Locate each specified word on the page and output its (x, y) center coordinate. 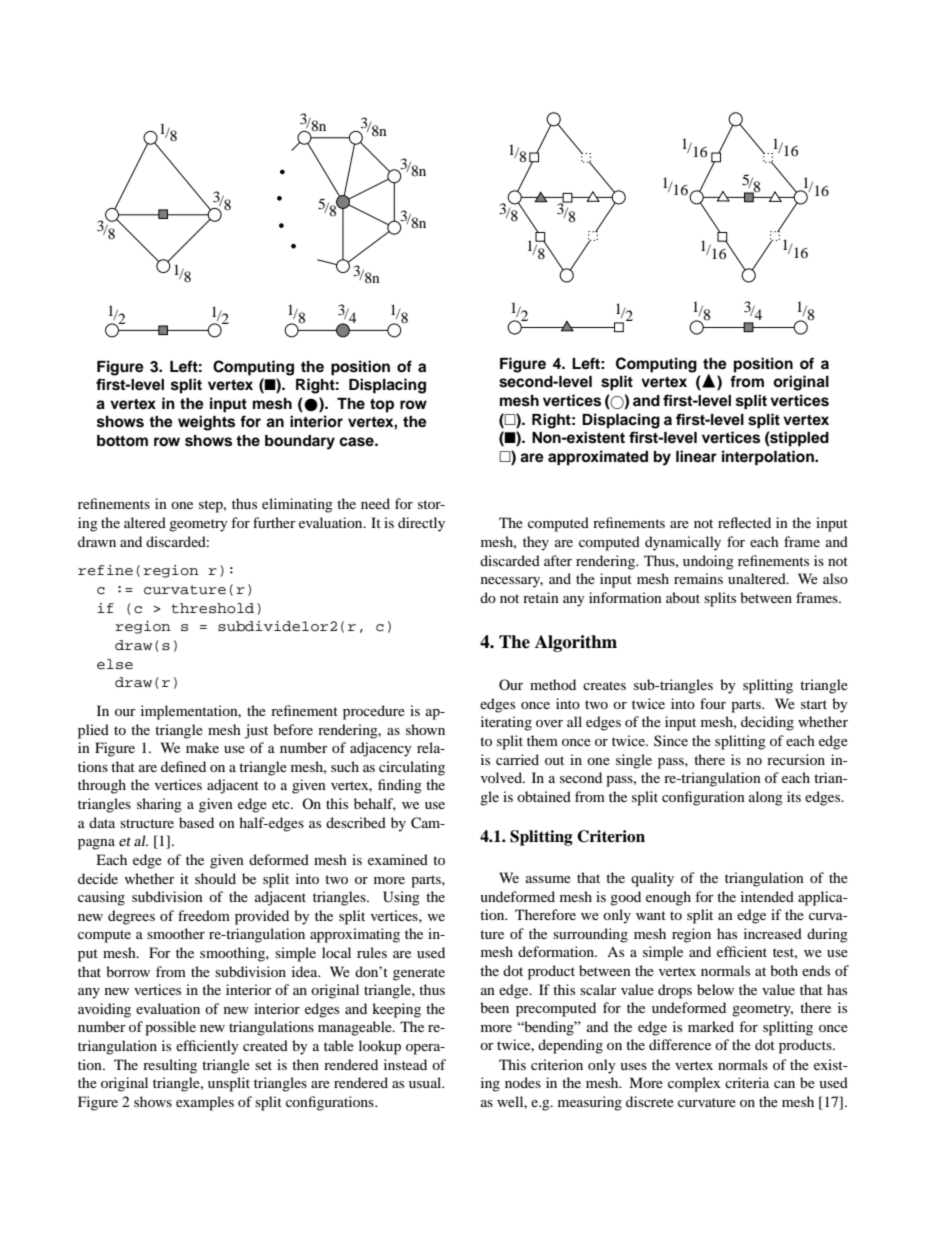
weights (206, 423)
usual (426, 1082)
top (382, 406)
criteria (747, 1082)
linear (696, 456)
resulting (170, 1066)
